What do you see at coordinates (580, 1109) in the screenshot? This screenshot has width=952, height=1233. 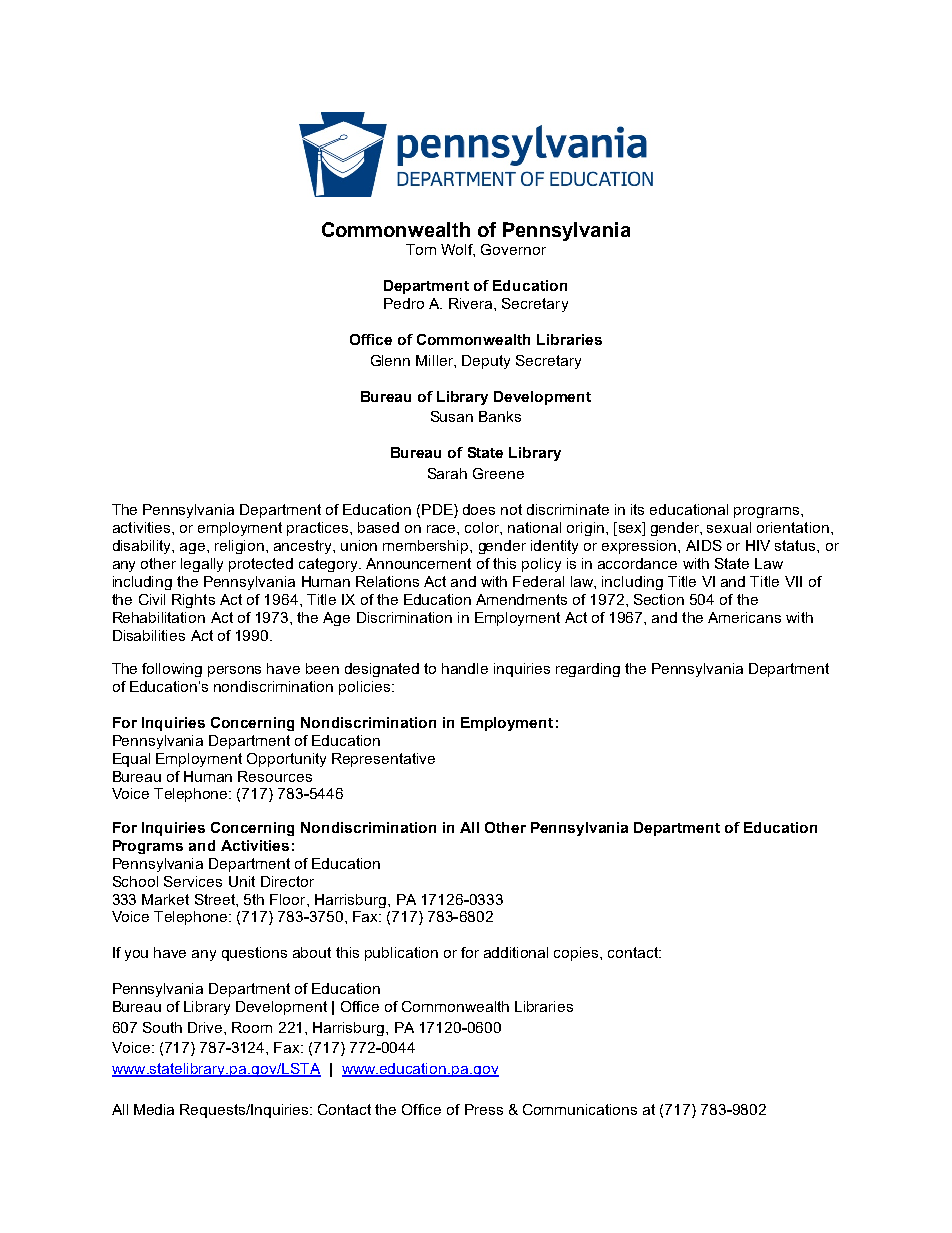 I see `Communications` at bounding box center [580, 1109].
